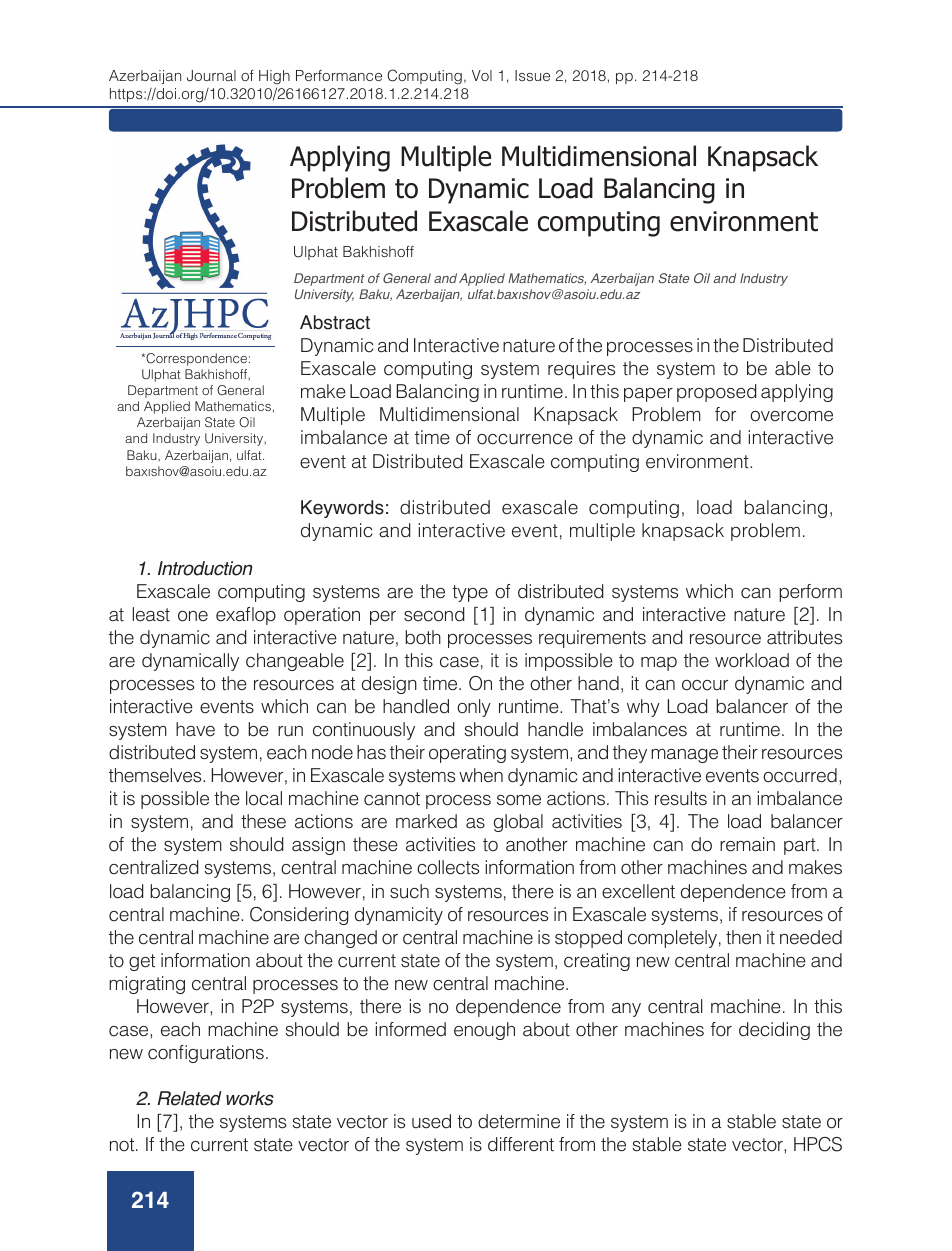  Describe the element at coordinates (532, 75) in the screenshot. I see `Issue` at that location.
